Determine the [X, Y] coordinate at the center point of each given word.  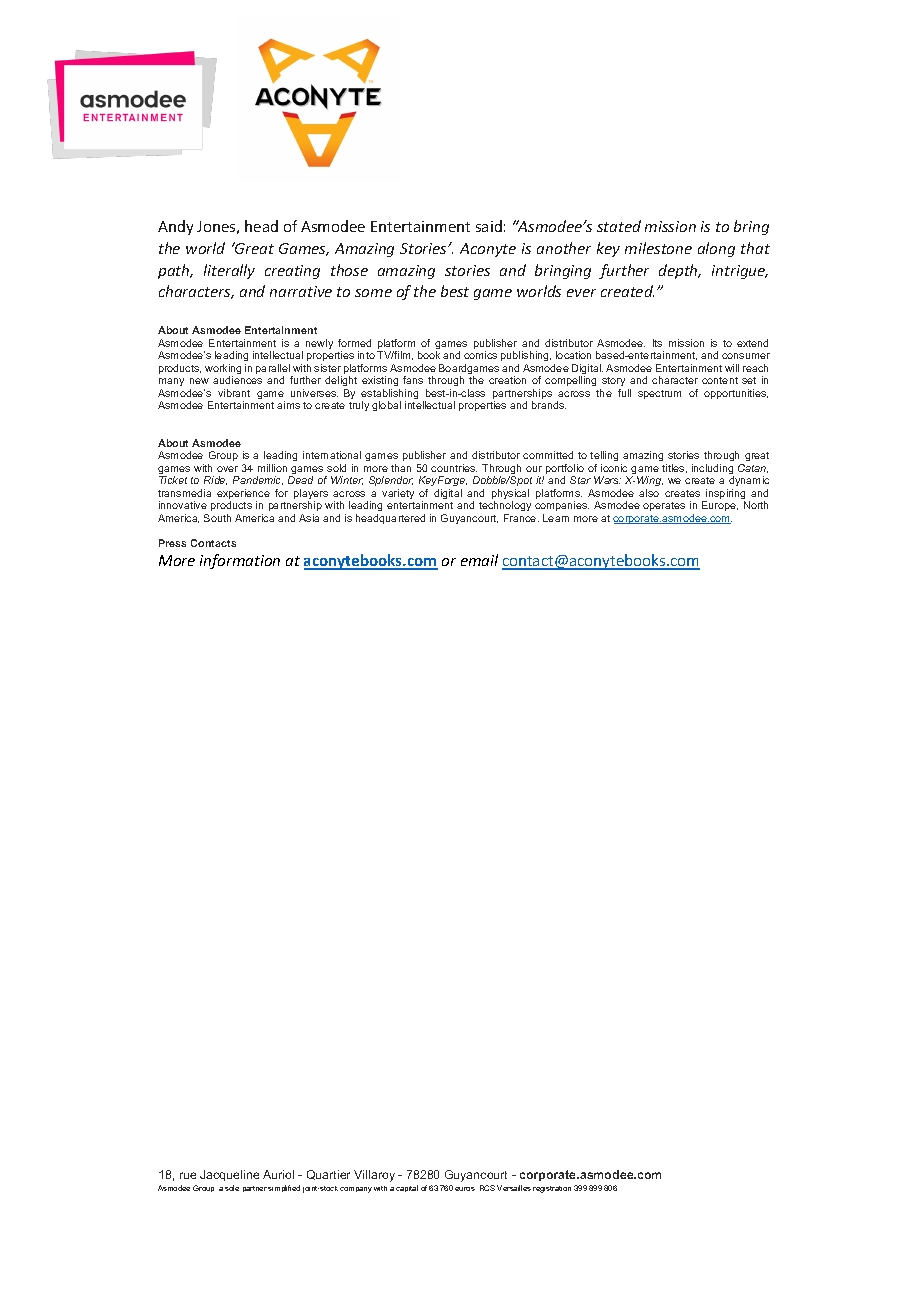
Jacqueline [229, 1175]
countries [454, 468]
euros [465, 1189]
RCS [487, 1188]
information [240, 561]
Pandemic [258, 480]
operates [664, 506]
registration [552, 1189]
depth [679, 271]
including [713, 470]
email [479, 560]
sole [232, 1188]
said [489, 226]
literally [229, 271]
